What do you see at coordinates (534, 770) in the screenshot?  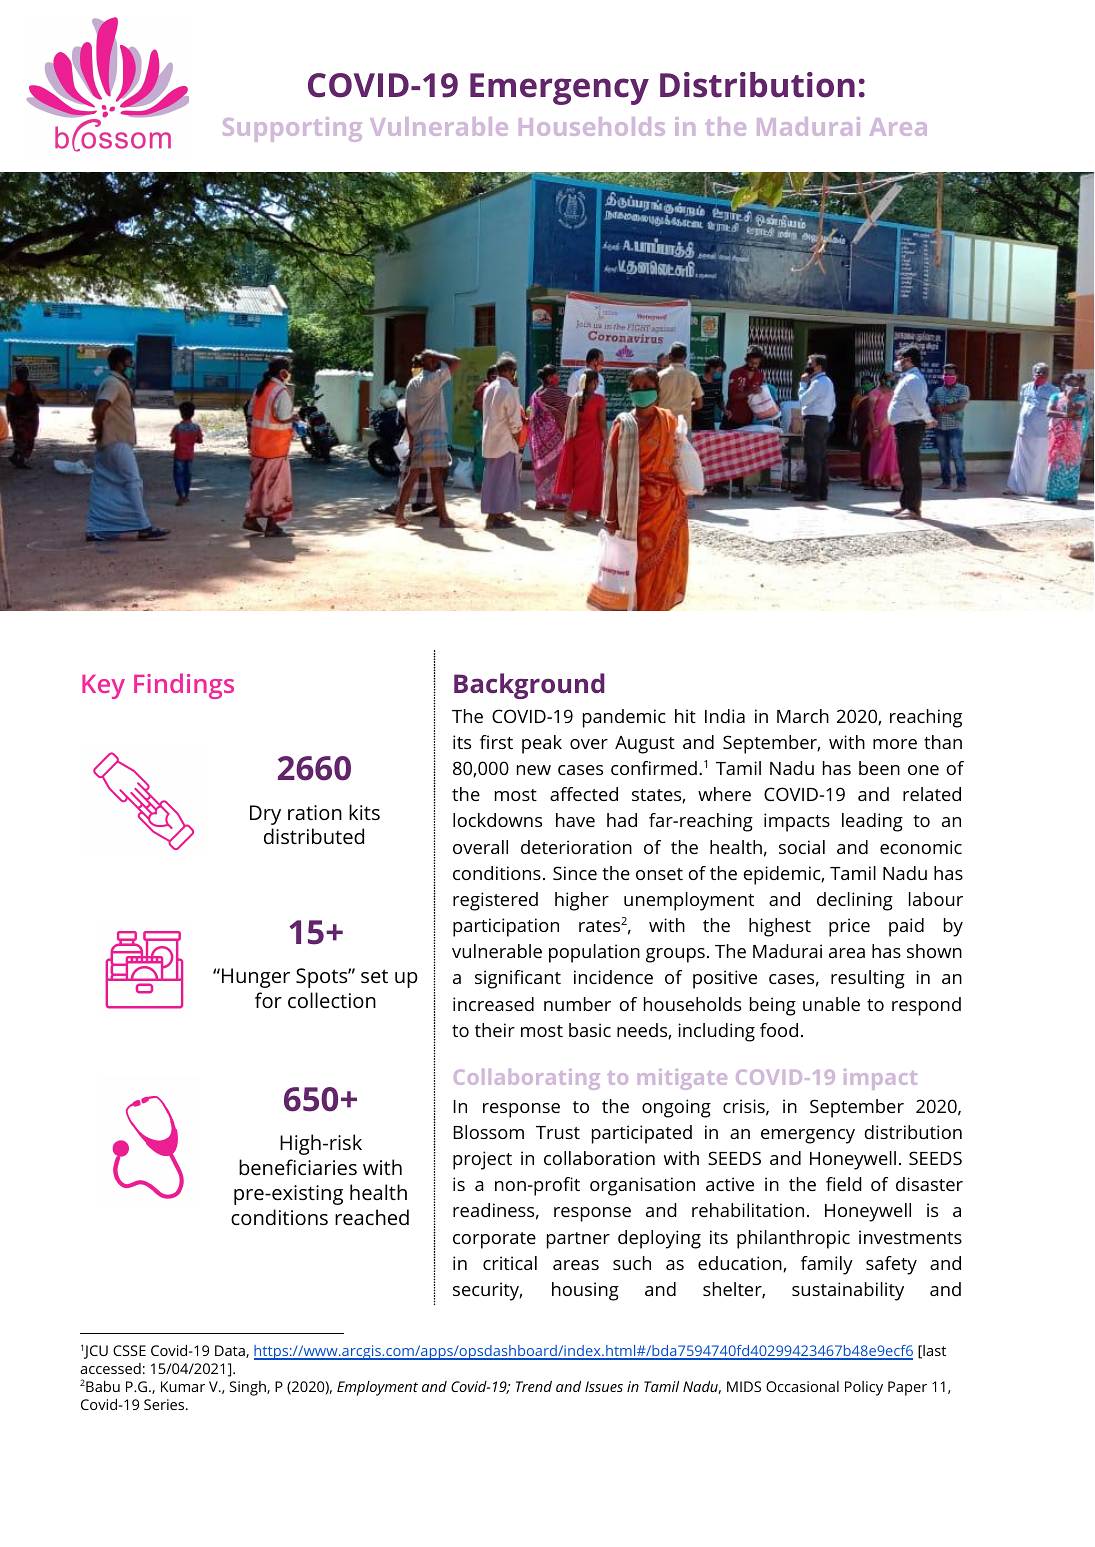 I see `new` at bounding box center [534, 770].
